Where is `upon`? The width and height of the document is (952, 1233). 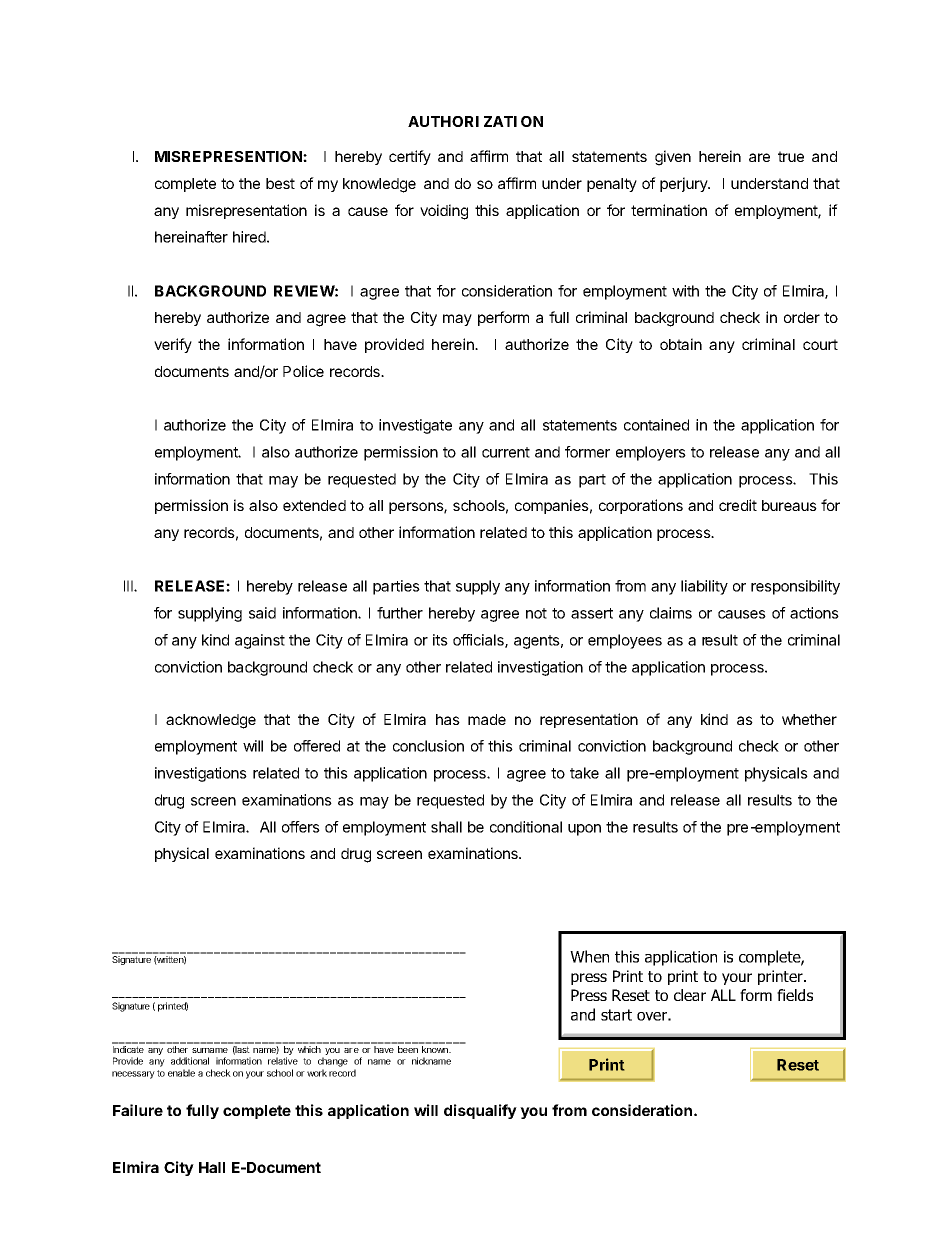 upon is located at coordinates (584, 830).
